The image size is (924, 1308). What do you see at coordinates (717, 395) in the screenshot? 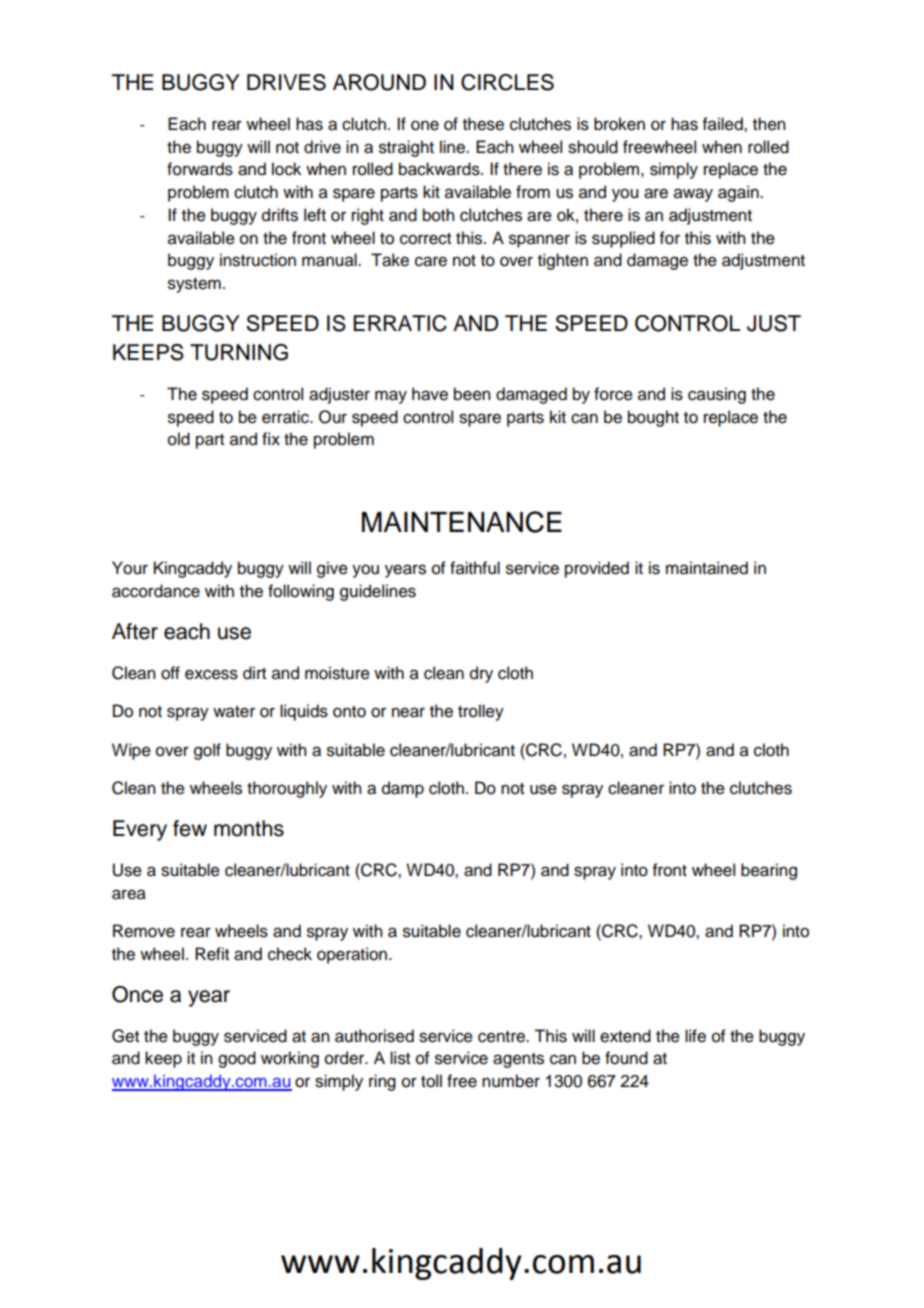
I see `causing` at bounding box center [717, 395].
